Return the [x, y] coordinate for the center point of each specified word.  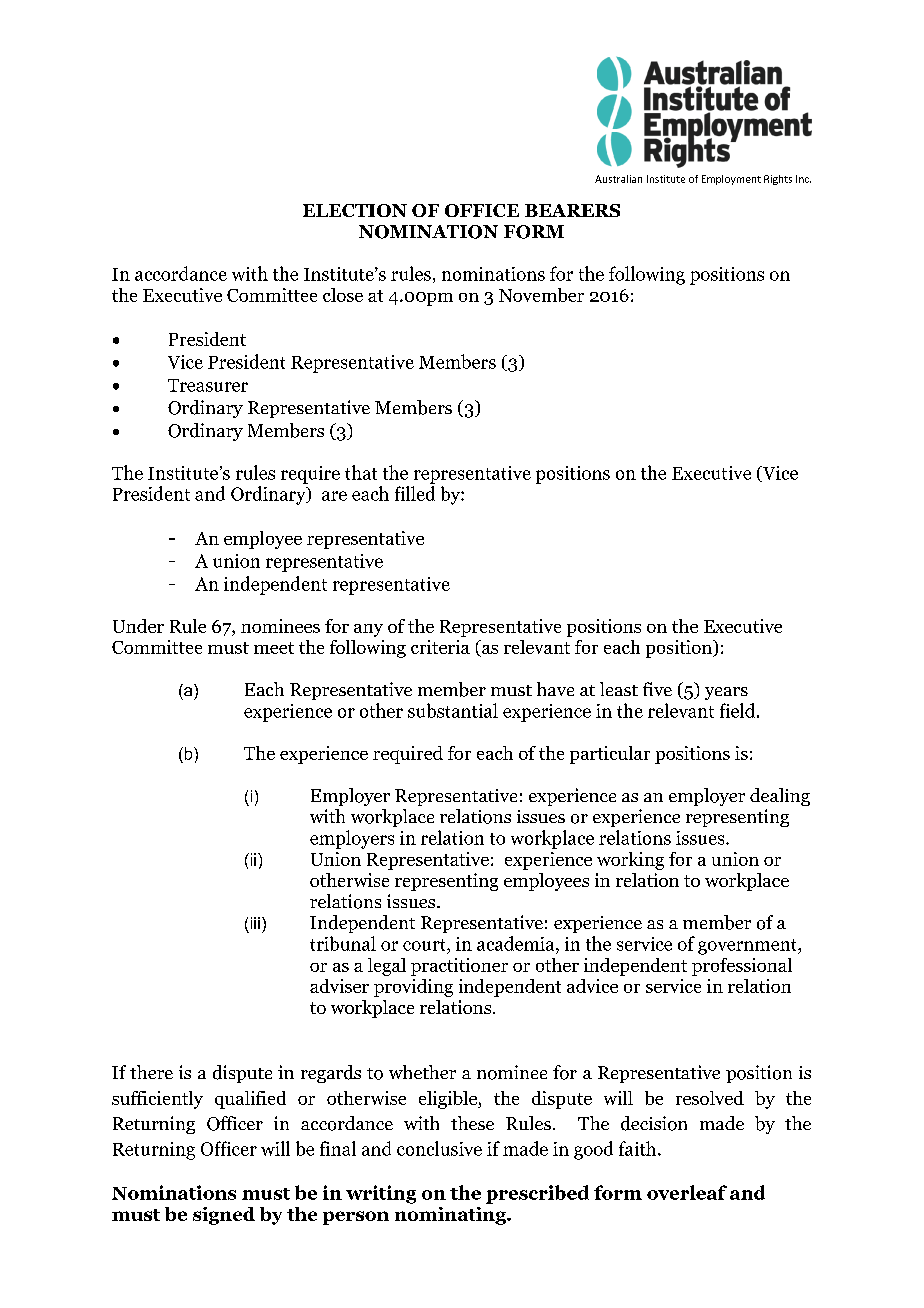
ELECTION [355, 210]
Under [138, 626]
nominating [451, 1216]
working [630, 861]
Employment [731, 180]
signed [224, 1216]
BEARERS [572, 210]
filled [415, 493]
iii [255, 923]
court [425, 945]
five [657, 689]
